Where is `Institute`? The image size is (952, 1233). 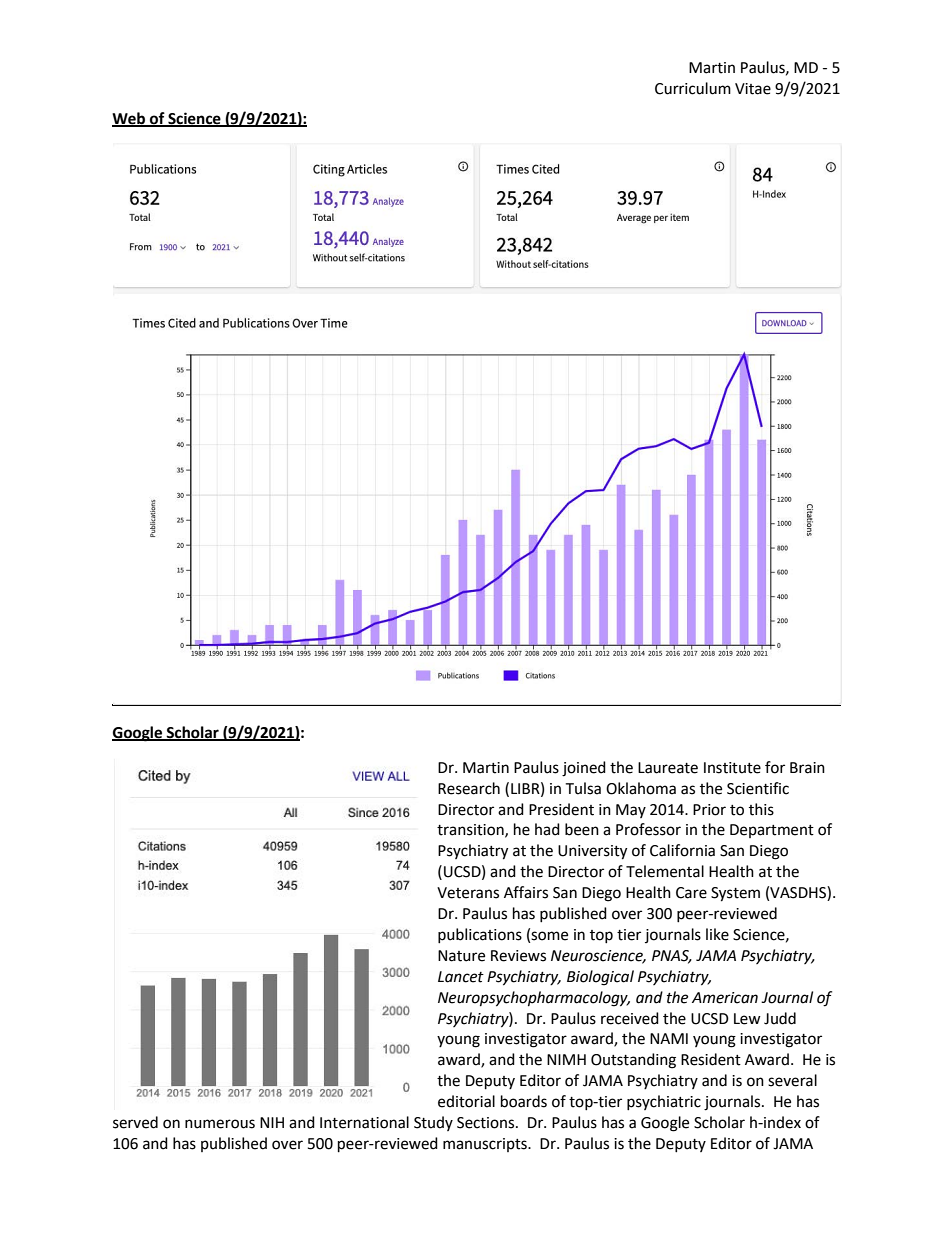 Institute is located at coordinates (732, 768).
